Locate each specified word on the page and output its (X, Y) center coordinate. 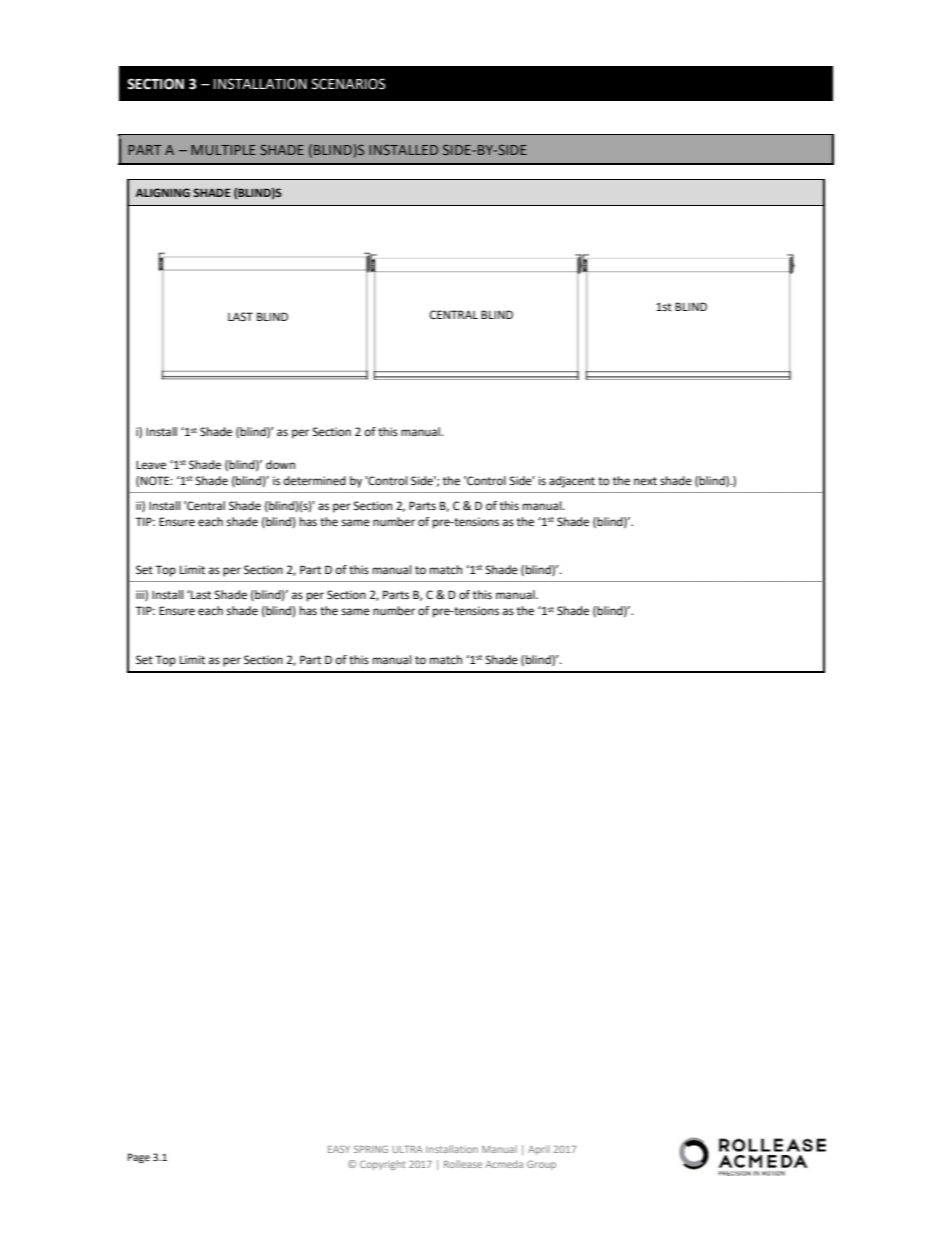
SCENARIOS (349, 84)
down (280, 464)
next (645, 481)
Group (541, 1165)
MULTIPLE (223, 150)
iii (141, 595)
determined (315, 481)
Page (139, 1158)
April (539, 1150)
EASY (339, 1149)
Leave (151, 465)
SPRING (371, 1149)
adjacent (572, 482)
